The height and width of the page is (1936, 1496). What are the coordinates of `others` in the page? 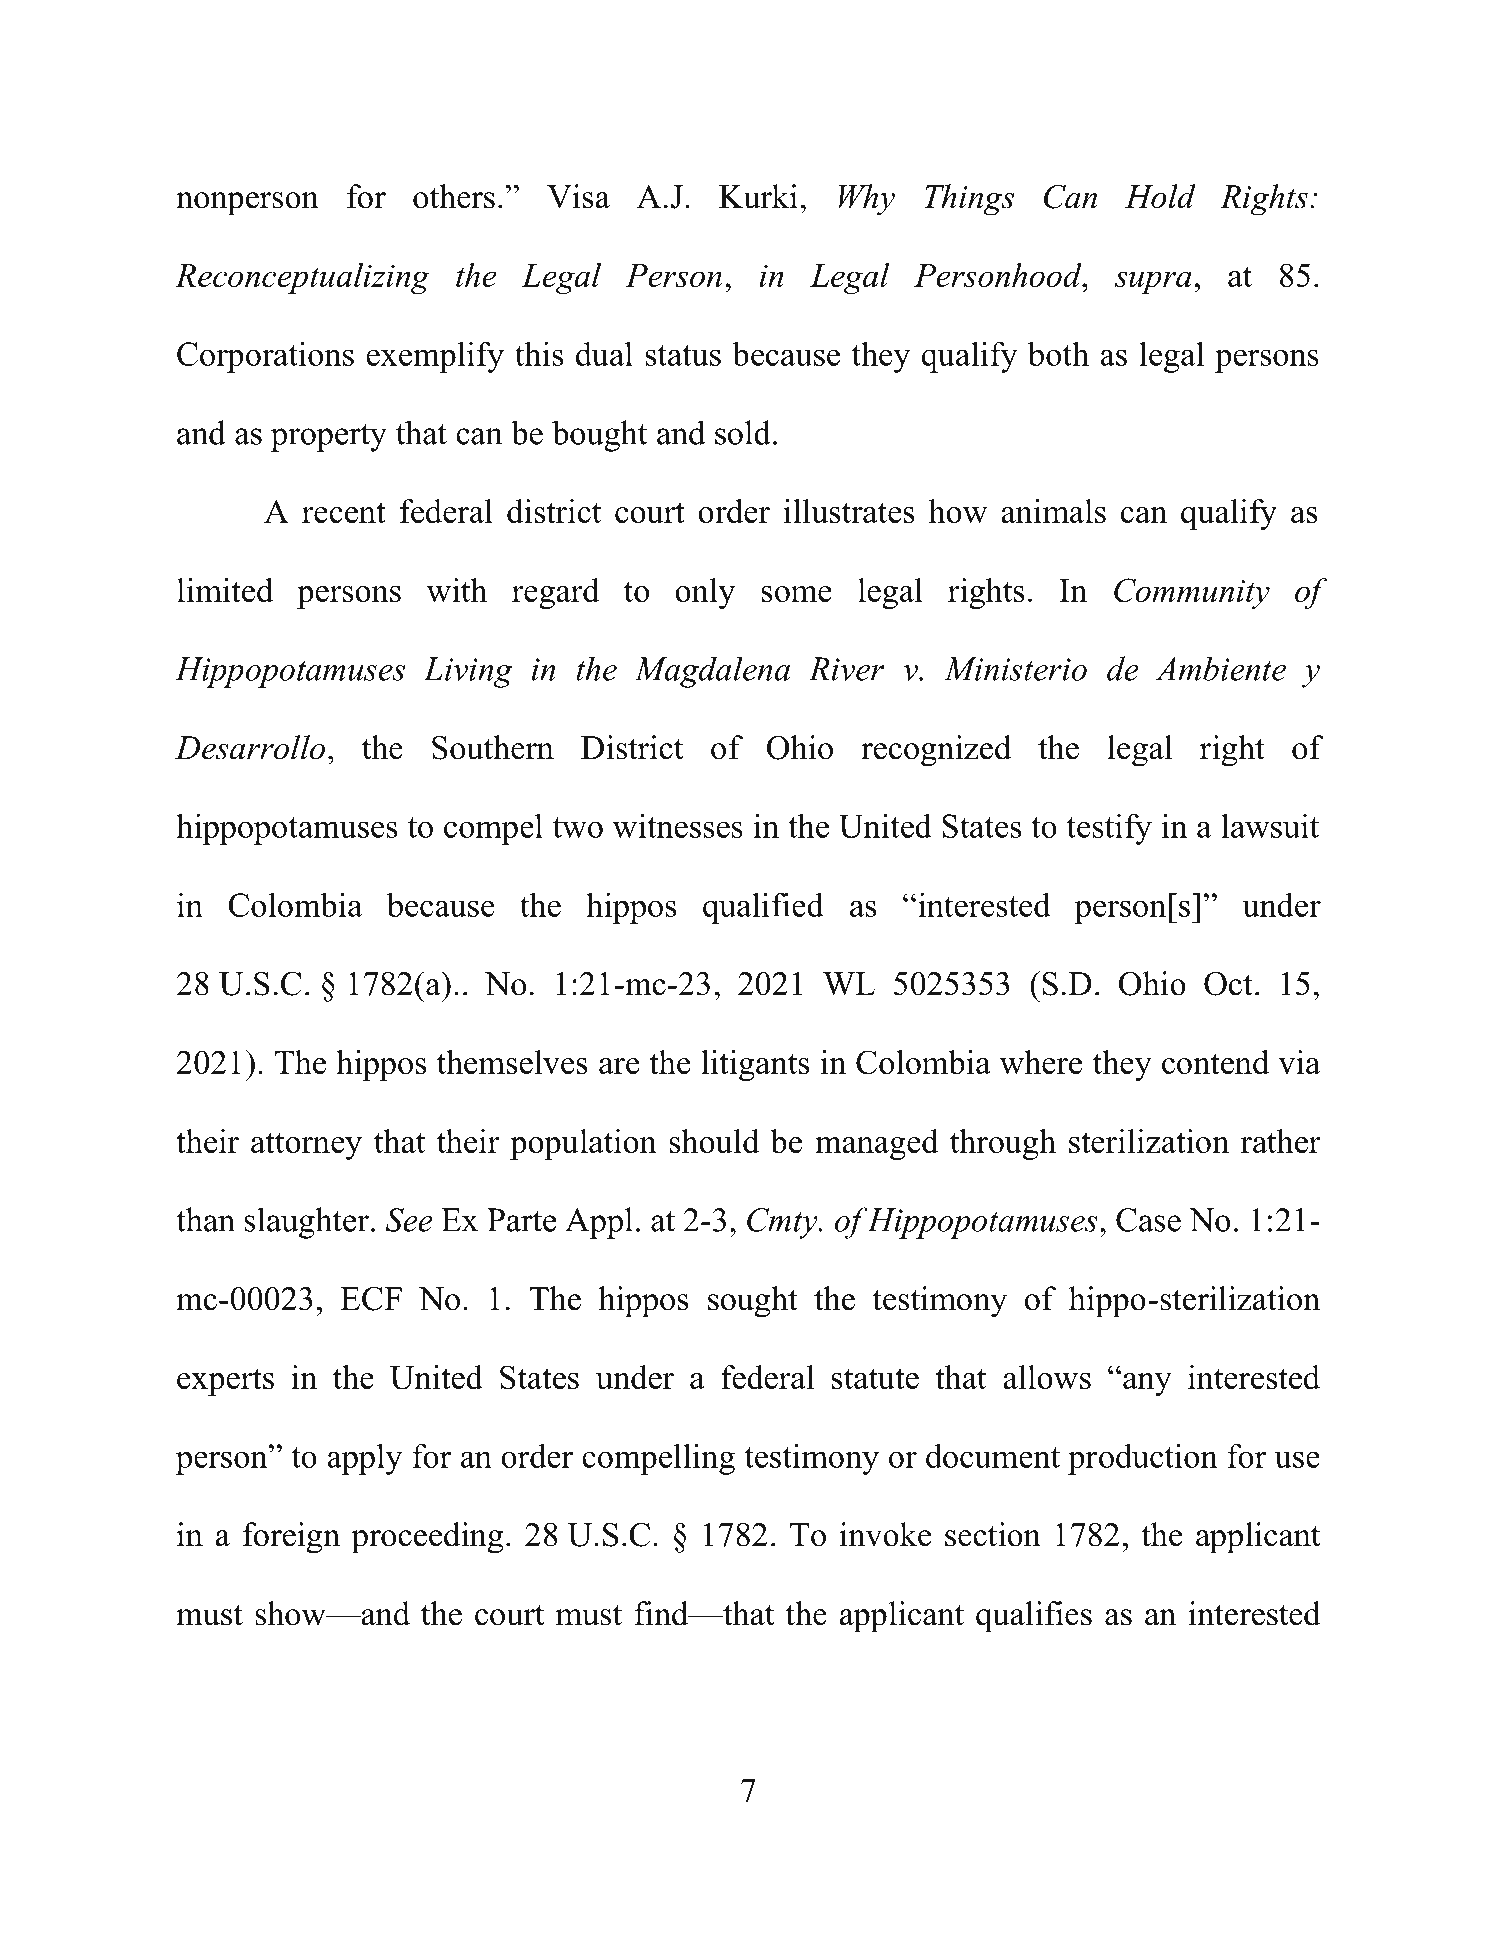 It's located at (454, 196).
